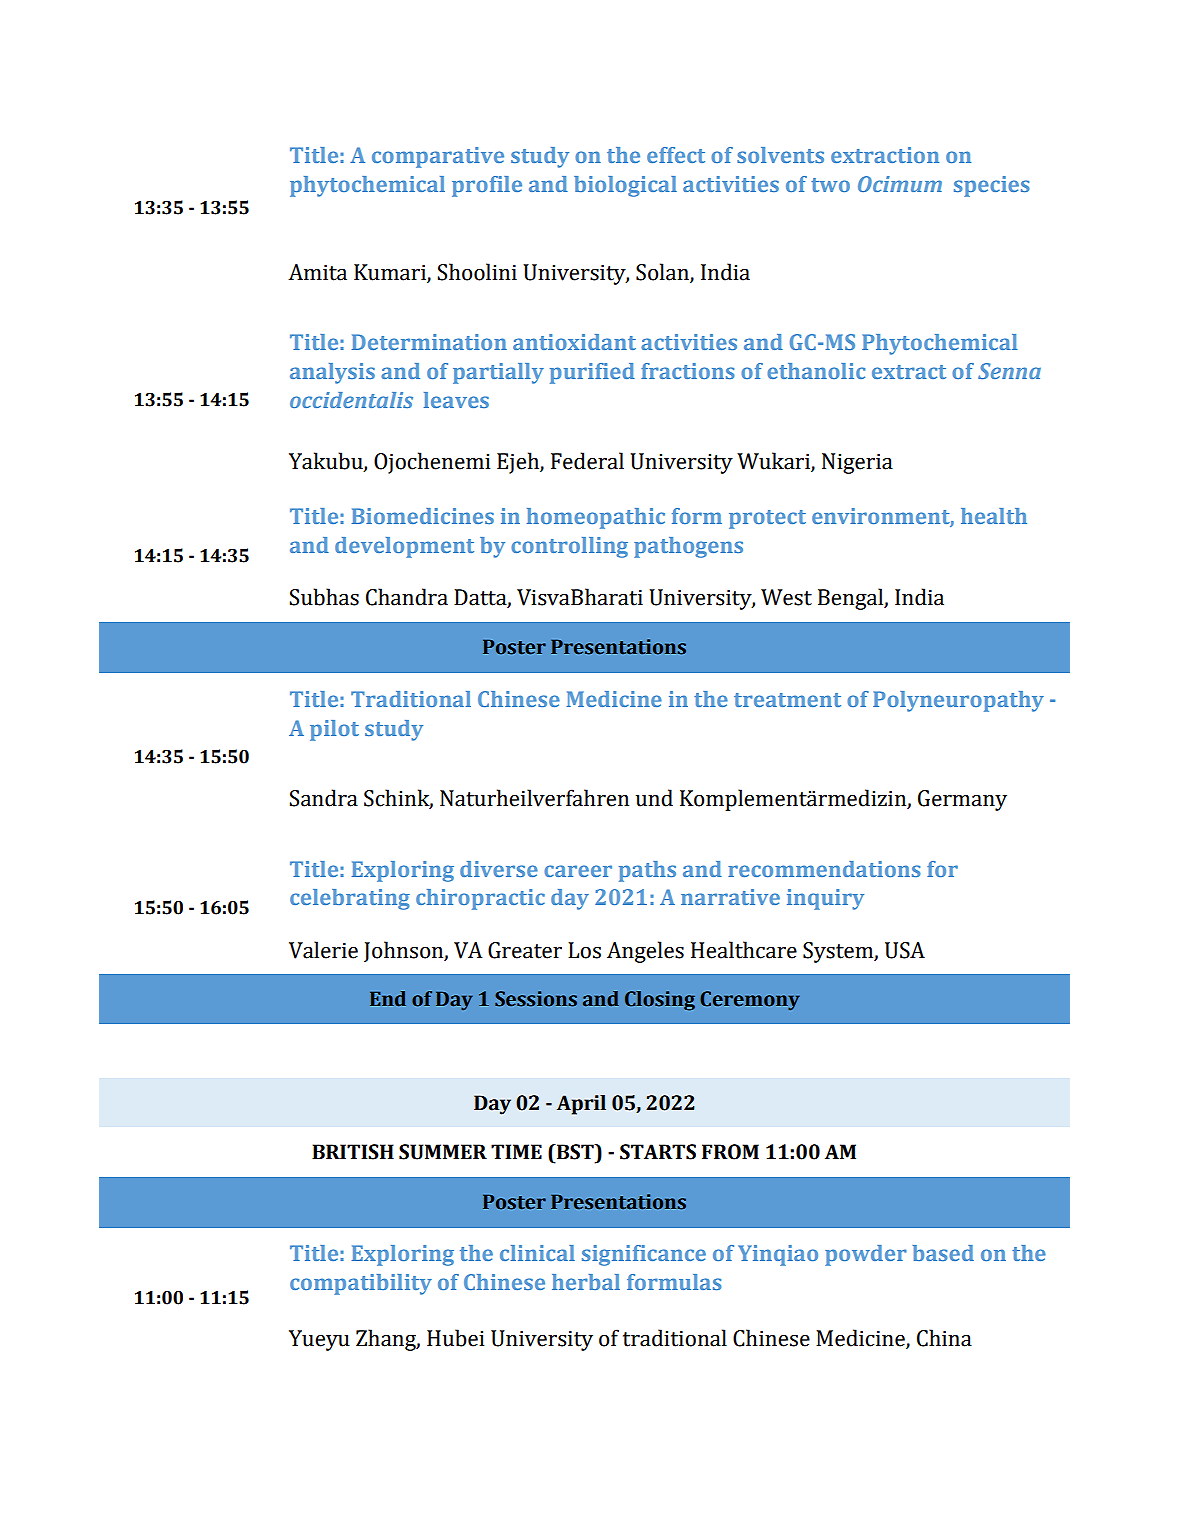 The image size is (1180, 1527). I want to click on Valerie, so click(323, 950).
